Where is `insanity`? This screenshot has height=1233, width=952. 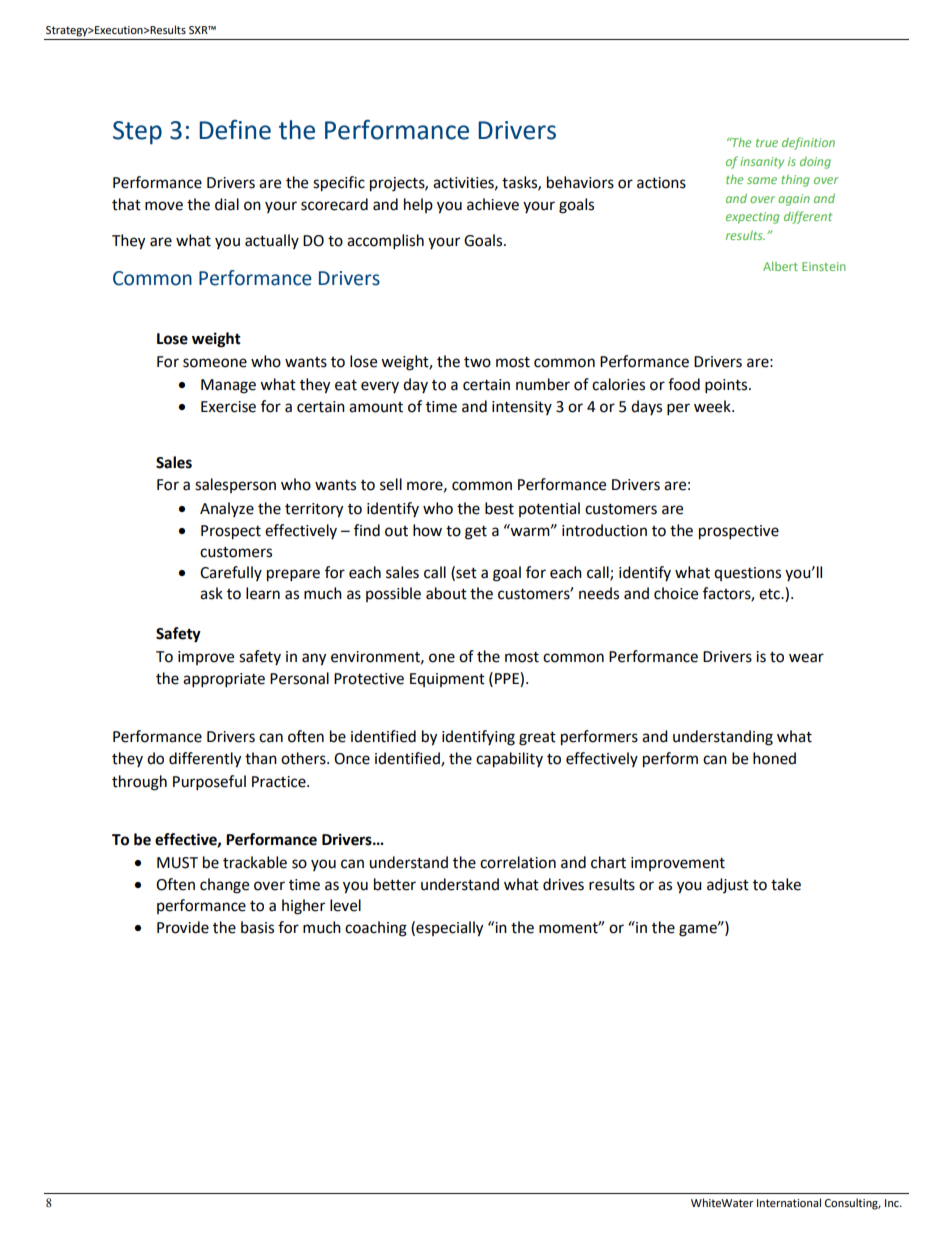 insanity is located at coordinates (762, 163).
